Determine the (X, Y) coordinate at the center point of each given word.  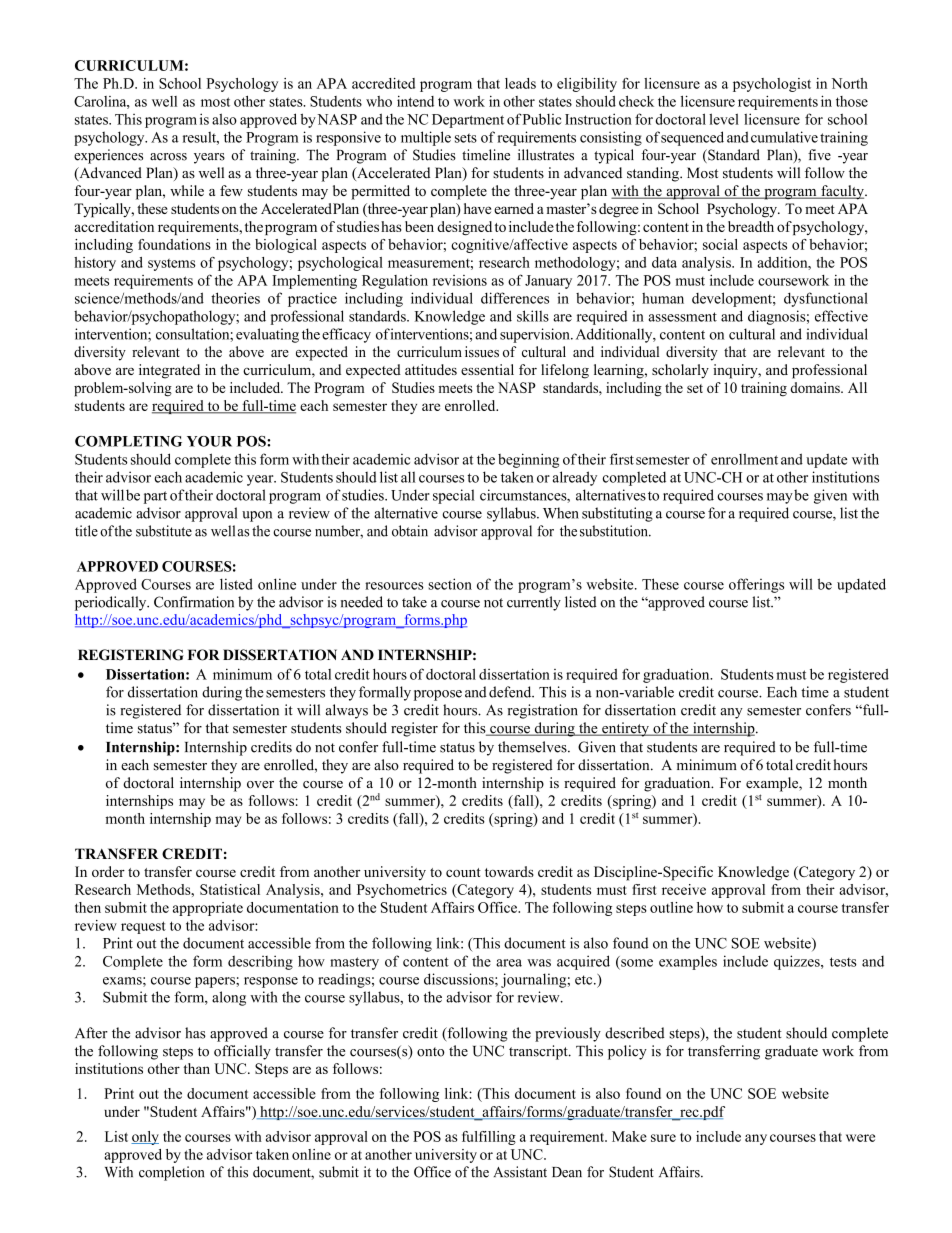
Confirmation (194, 602)
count (463, 872)
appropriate (208, 909)
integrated (169, 371)
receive (684, 889)
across (168, 157)
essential (487, 369)
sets (466, 138)
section (450, 584)
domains (816, 387)
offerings (756, 585)
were (860, 1138)
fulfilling (489, 1138)
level (724, 119)
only (145, 1138)
